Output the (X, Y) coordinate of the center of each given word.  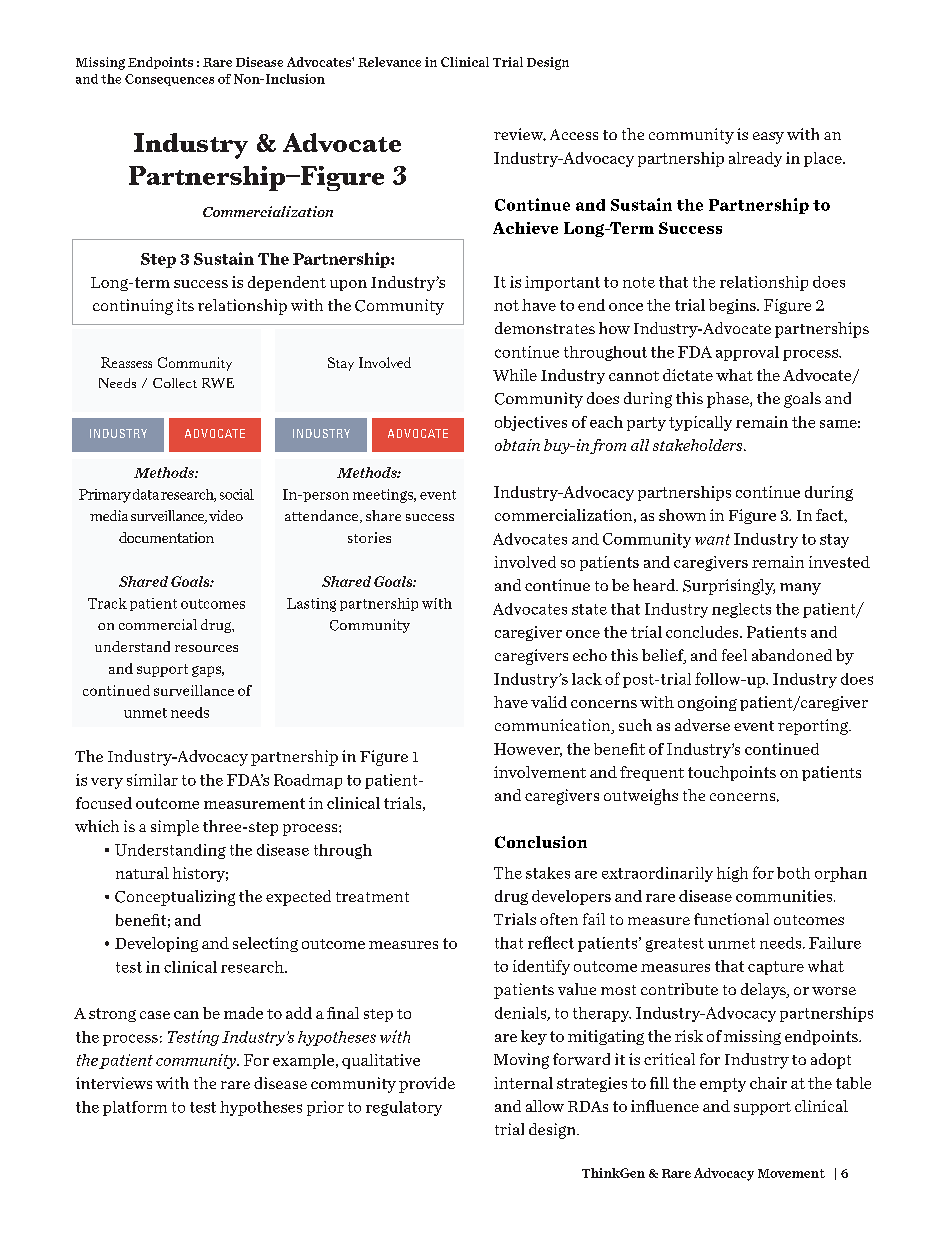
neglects (741, 610)
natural (142, 873)
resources (206, 648)
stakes (548, 873)
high (732, 874)
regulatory (404, 1108)
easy (768, 138)
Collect (175, 383)
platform (135, 1108)
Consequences (169, 80)
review (520, 134)
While (515, 375)
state (589, 609)
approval (747, 353)
